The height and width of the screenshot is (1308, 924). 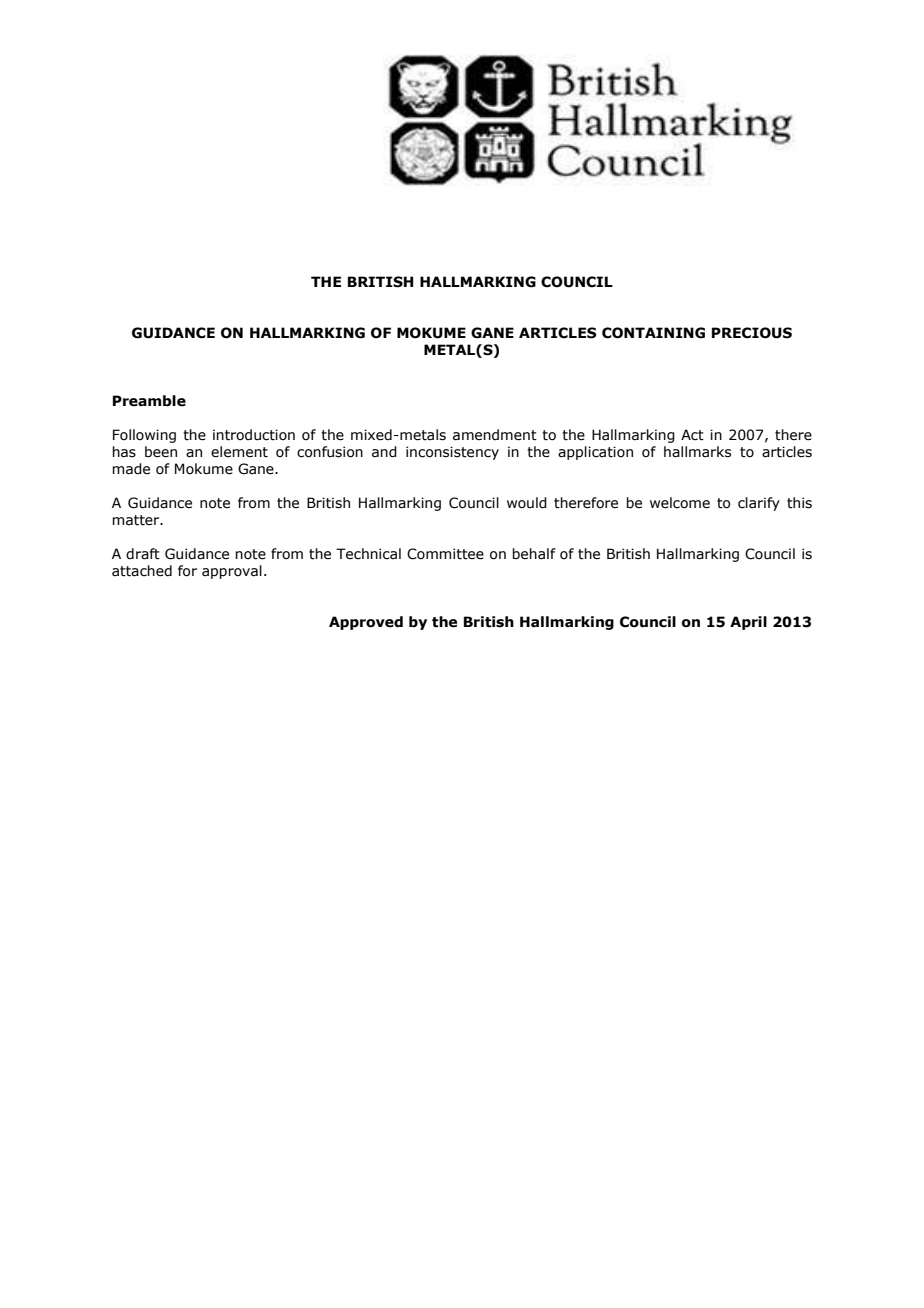 I want to click on Committee, so click(x=445, y=554).
